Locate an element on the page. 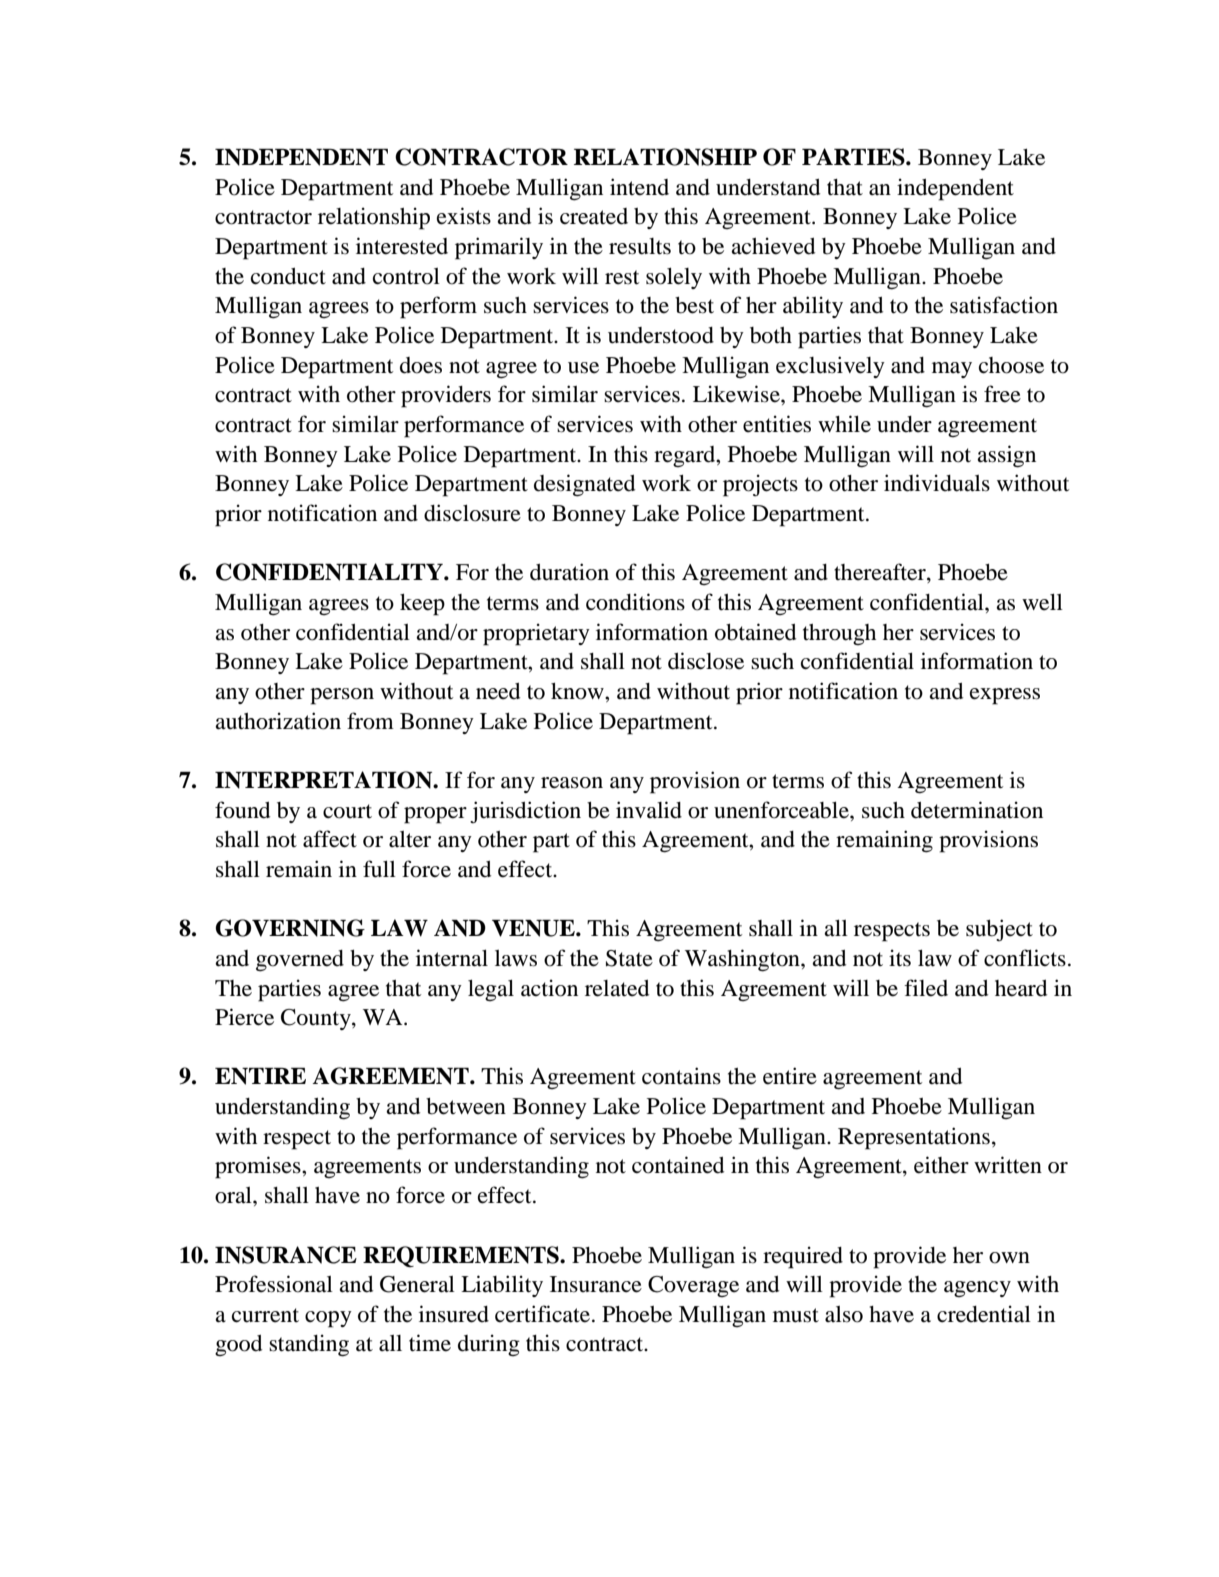  credential is located at coordinates (984, 1314).
